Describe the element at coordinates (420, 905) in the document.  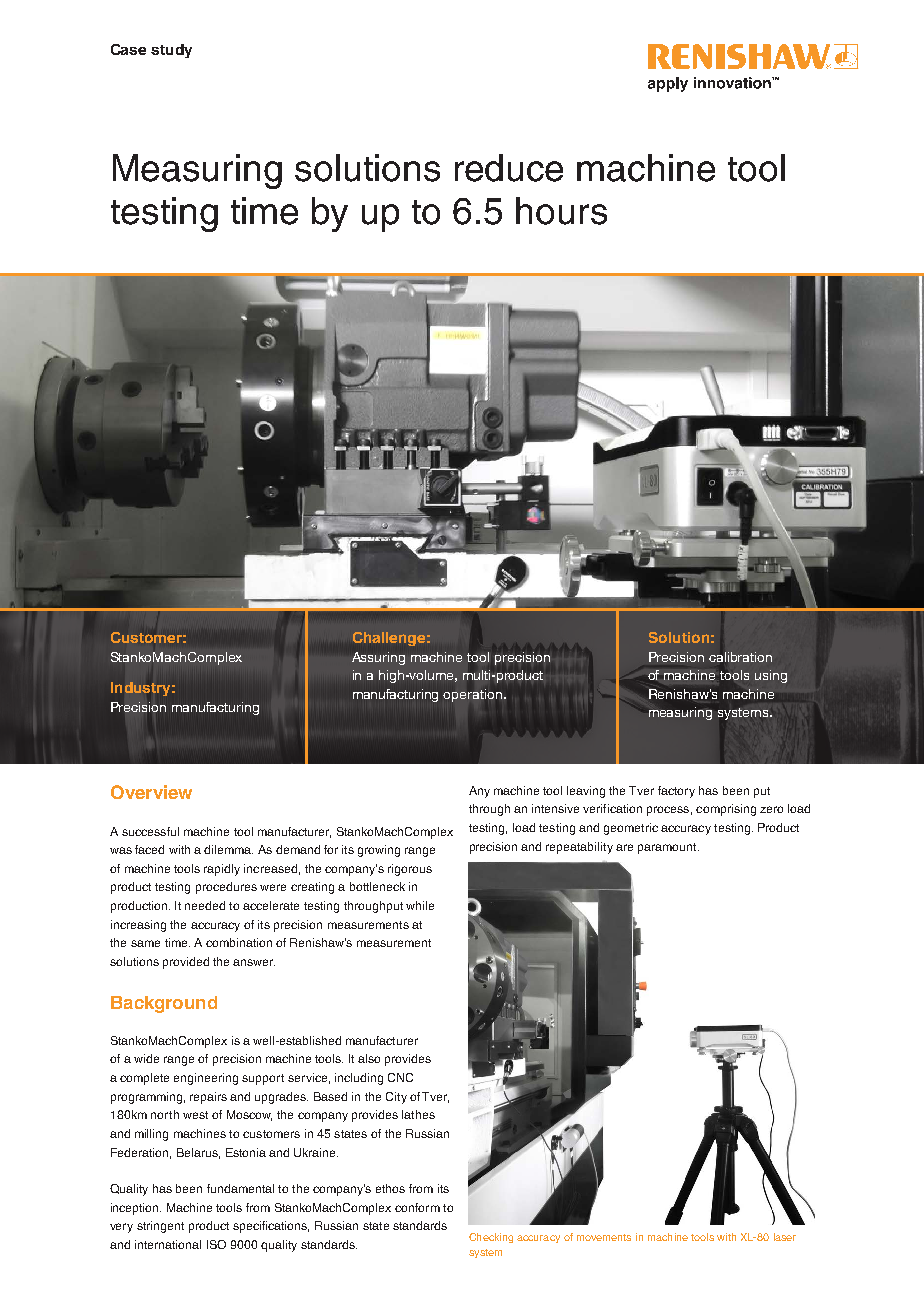
I see `while` at that location.
